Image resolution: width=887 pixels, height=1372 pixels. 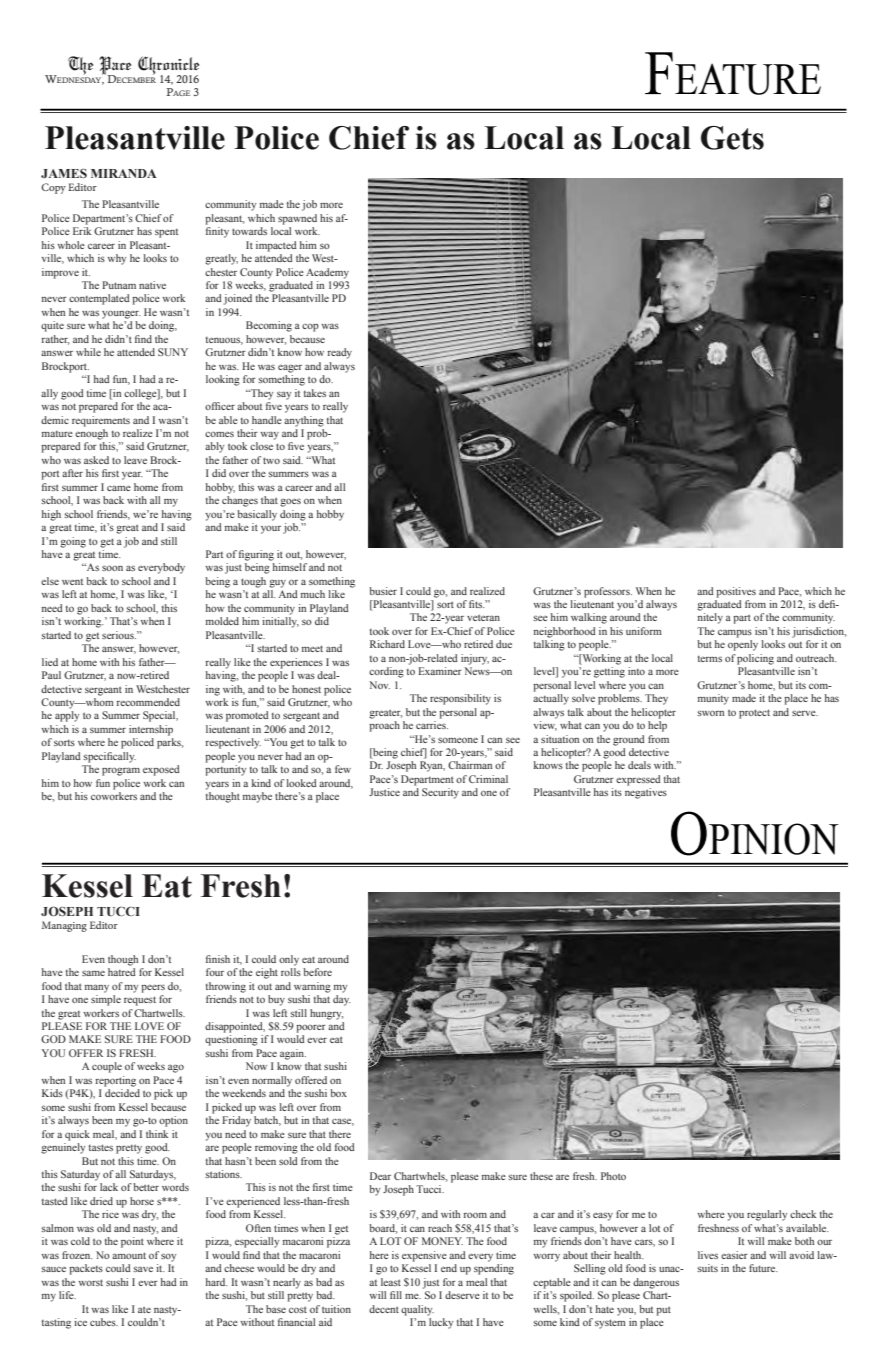 I want to click on negatives, so click(x=646, y=793).
